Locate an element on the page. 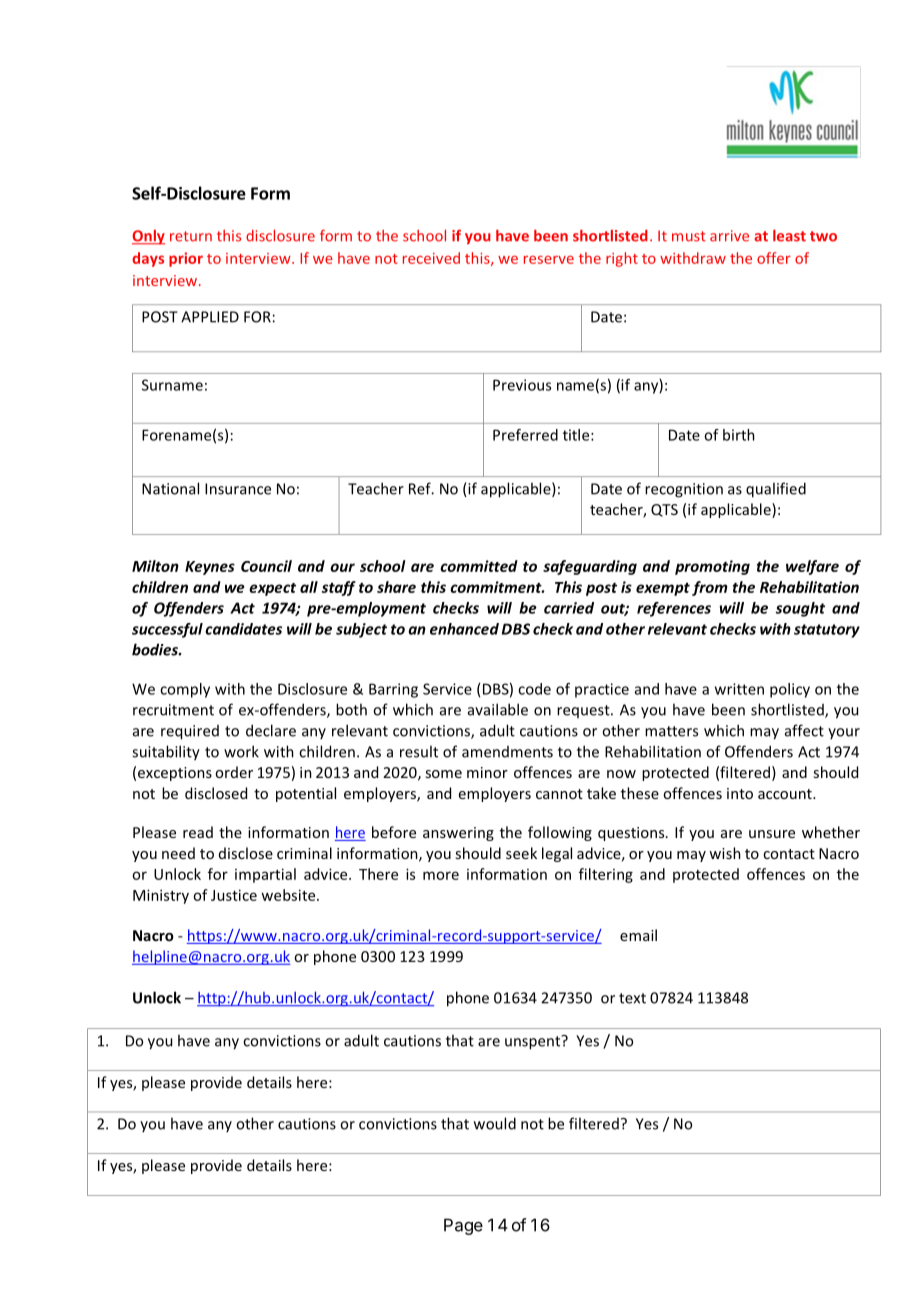 Image resolution: width=924 pixels, height=1308 pixels. work is located at coordinates (241, 751).
